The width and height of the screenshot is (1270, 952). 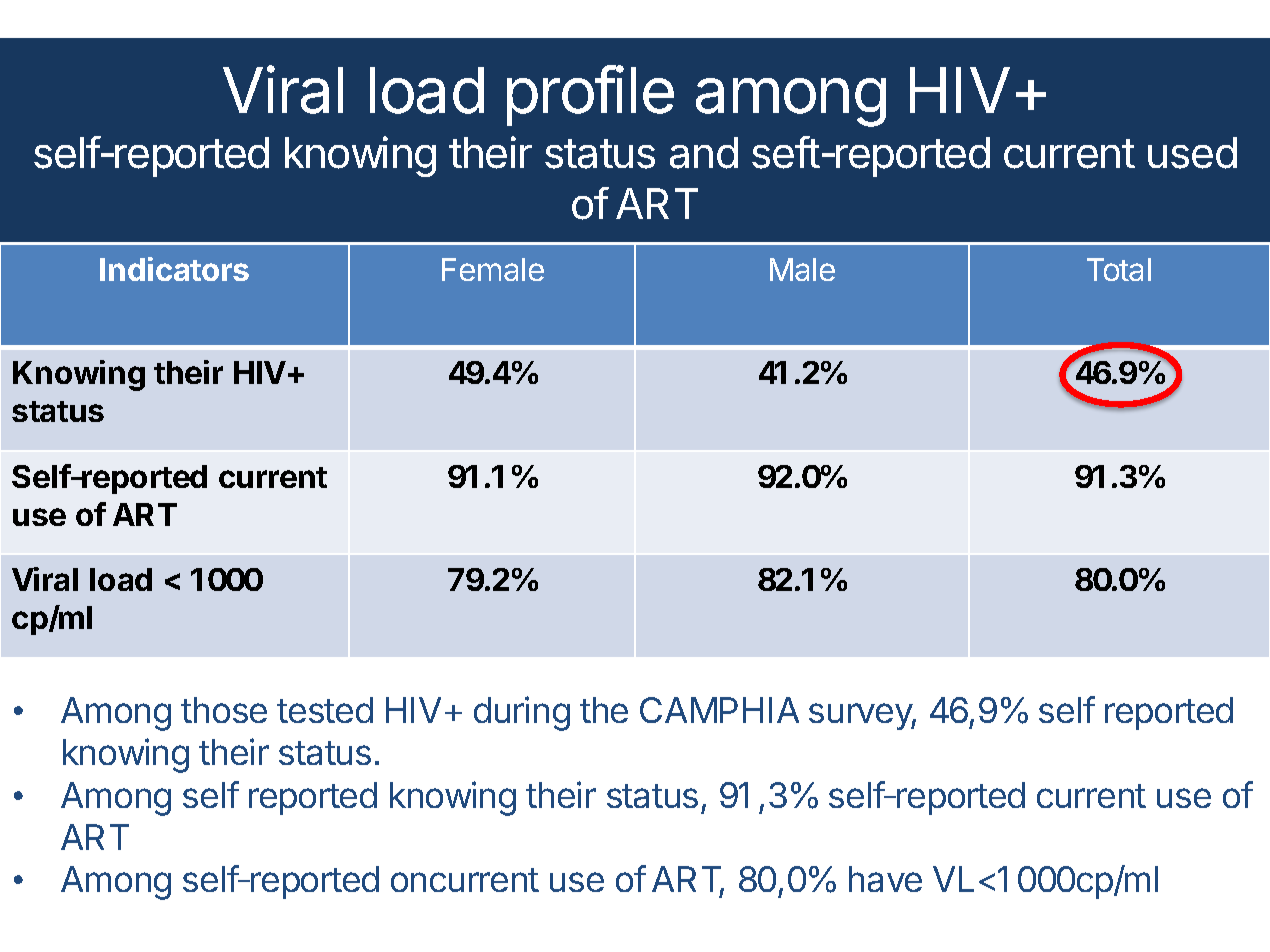 I want to click on have, so click(x=885, y=879).
